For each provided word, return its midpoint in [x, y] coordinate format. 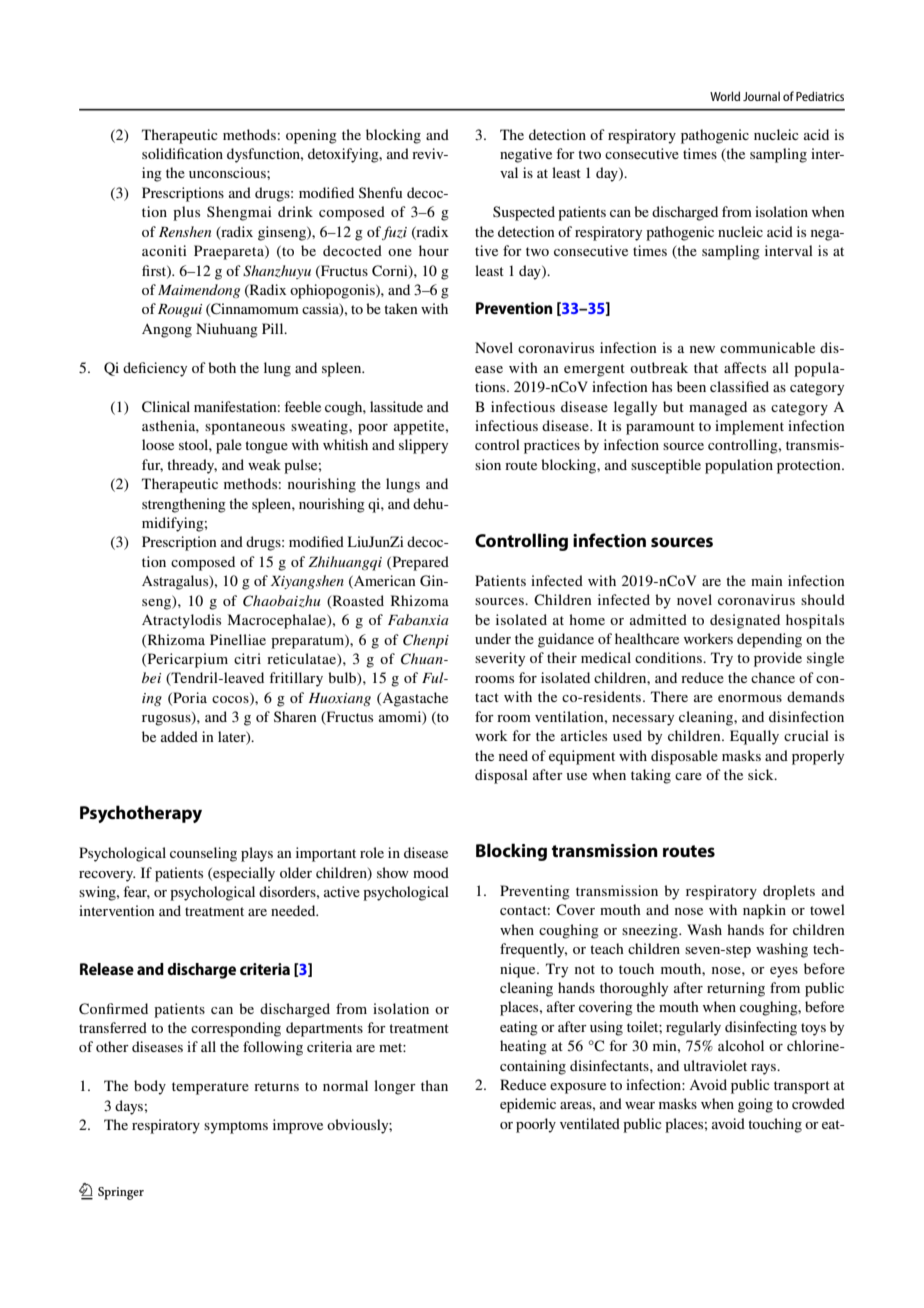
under [493, 638]
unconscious [228, 172]
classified [739, 386]
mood [431, 872]
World [725, 96]
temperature [210, 1088]
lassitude [396, 406]
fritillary [296, 679]
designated [745, 621]
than [434, 1085]
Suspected [524, 213]
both [222, 367]
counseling [203, 854]
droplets [789, 892]
